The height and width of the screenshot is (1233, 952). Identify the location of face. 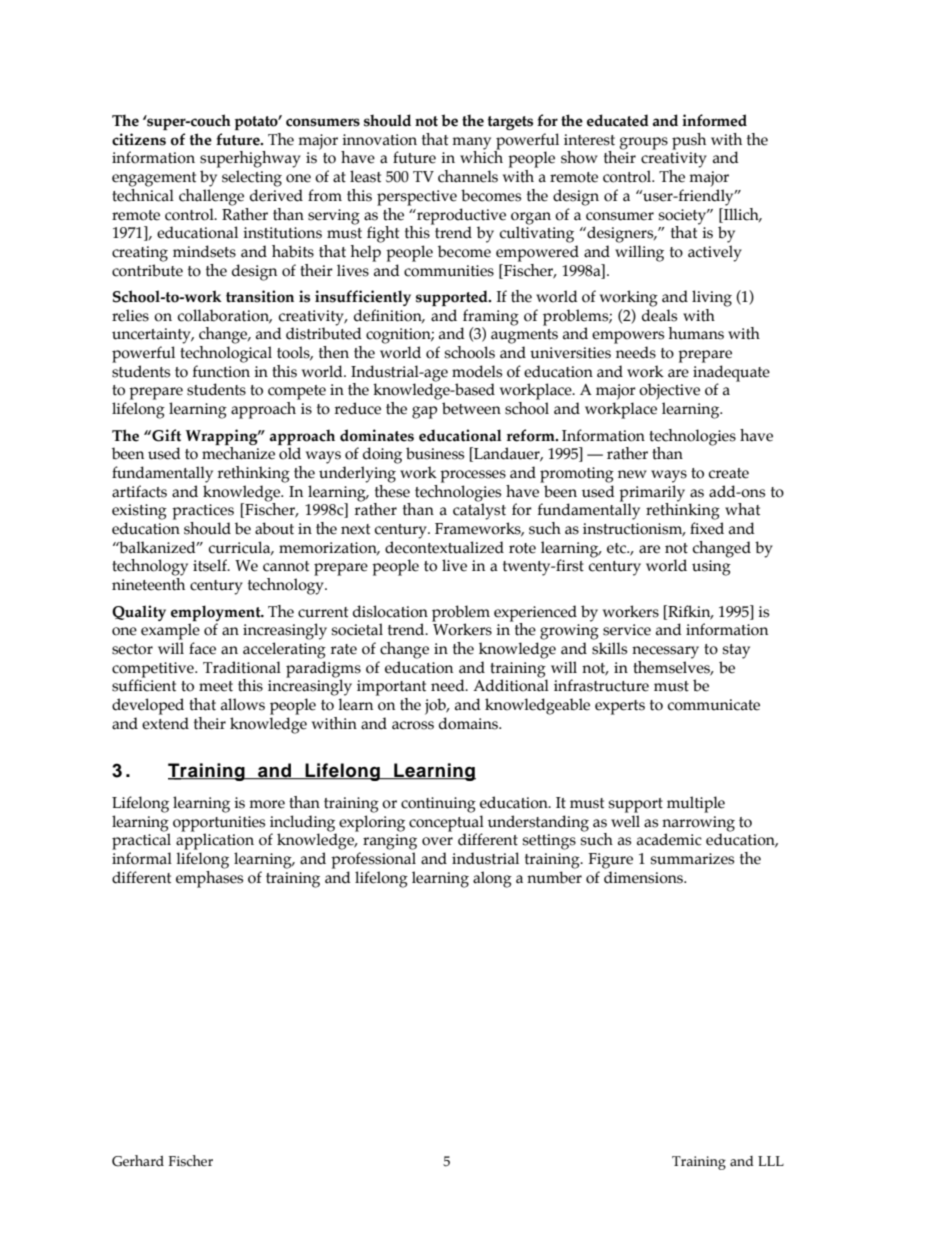
(202, 648).
